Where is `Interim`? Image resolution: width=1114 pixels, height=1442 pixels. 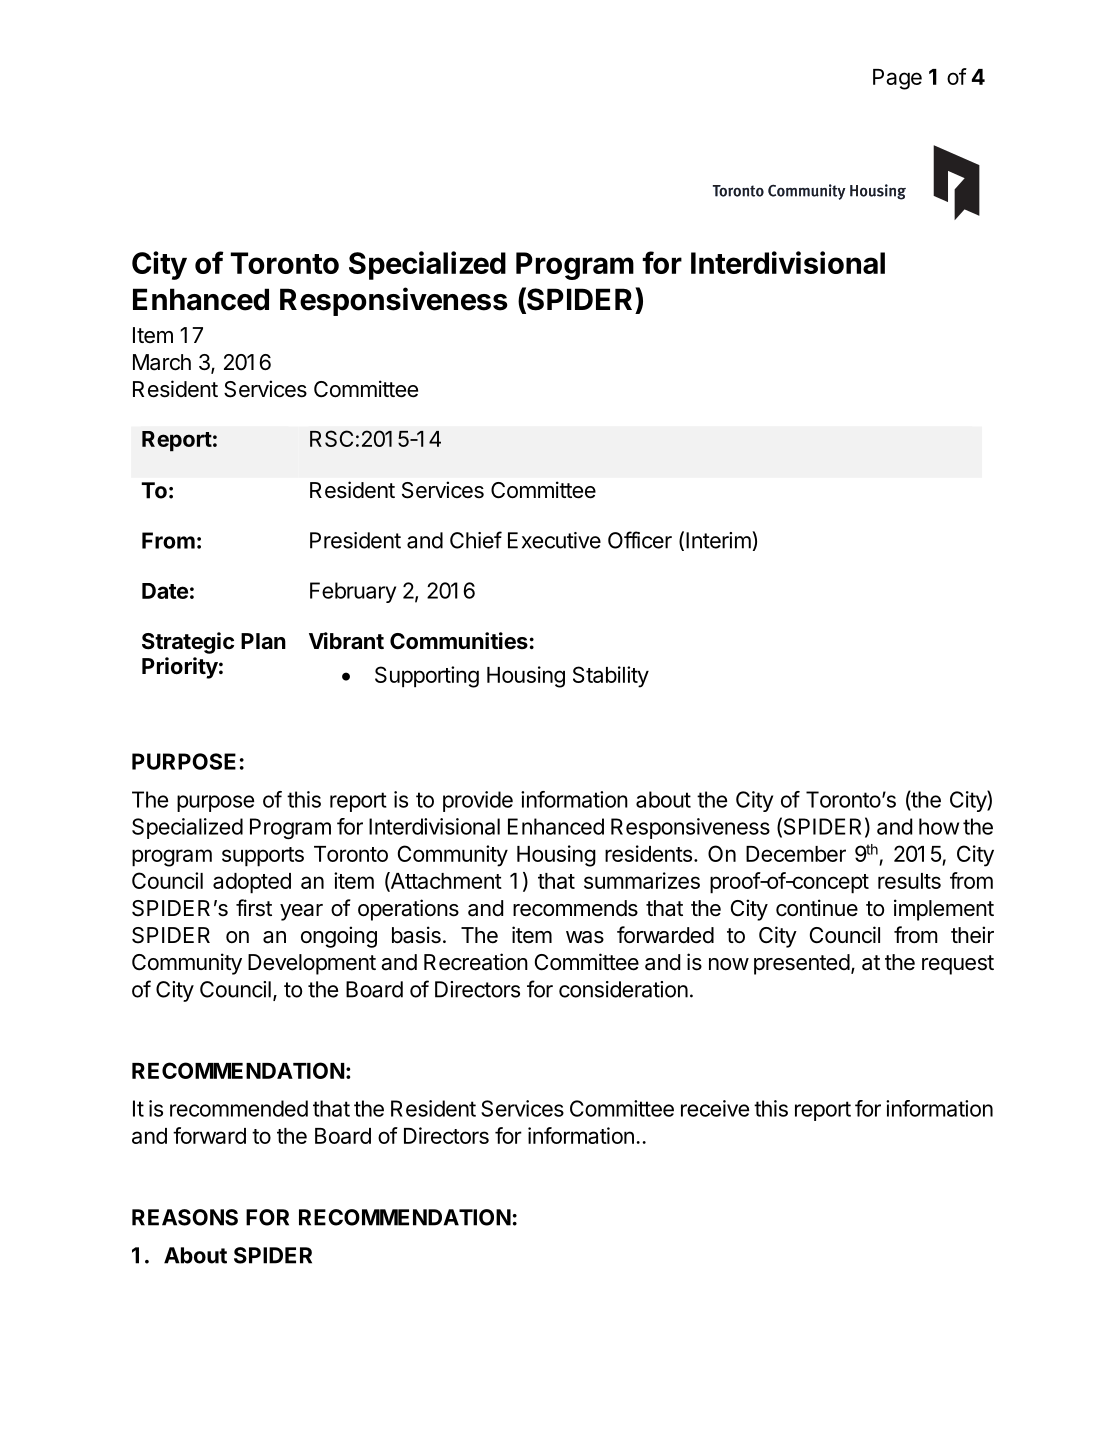 Interim is located at coordinates (718, 540).
